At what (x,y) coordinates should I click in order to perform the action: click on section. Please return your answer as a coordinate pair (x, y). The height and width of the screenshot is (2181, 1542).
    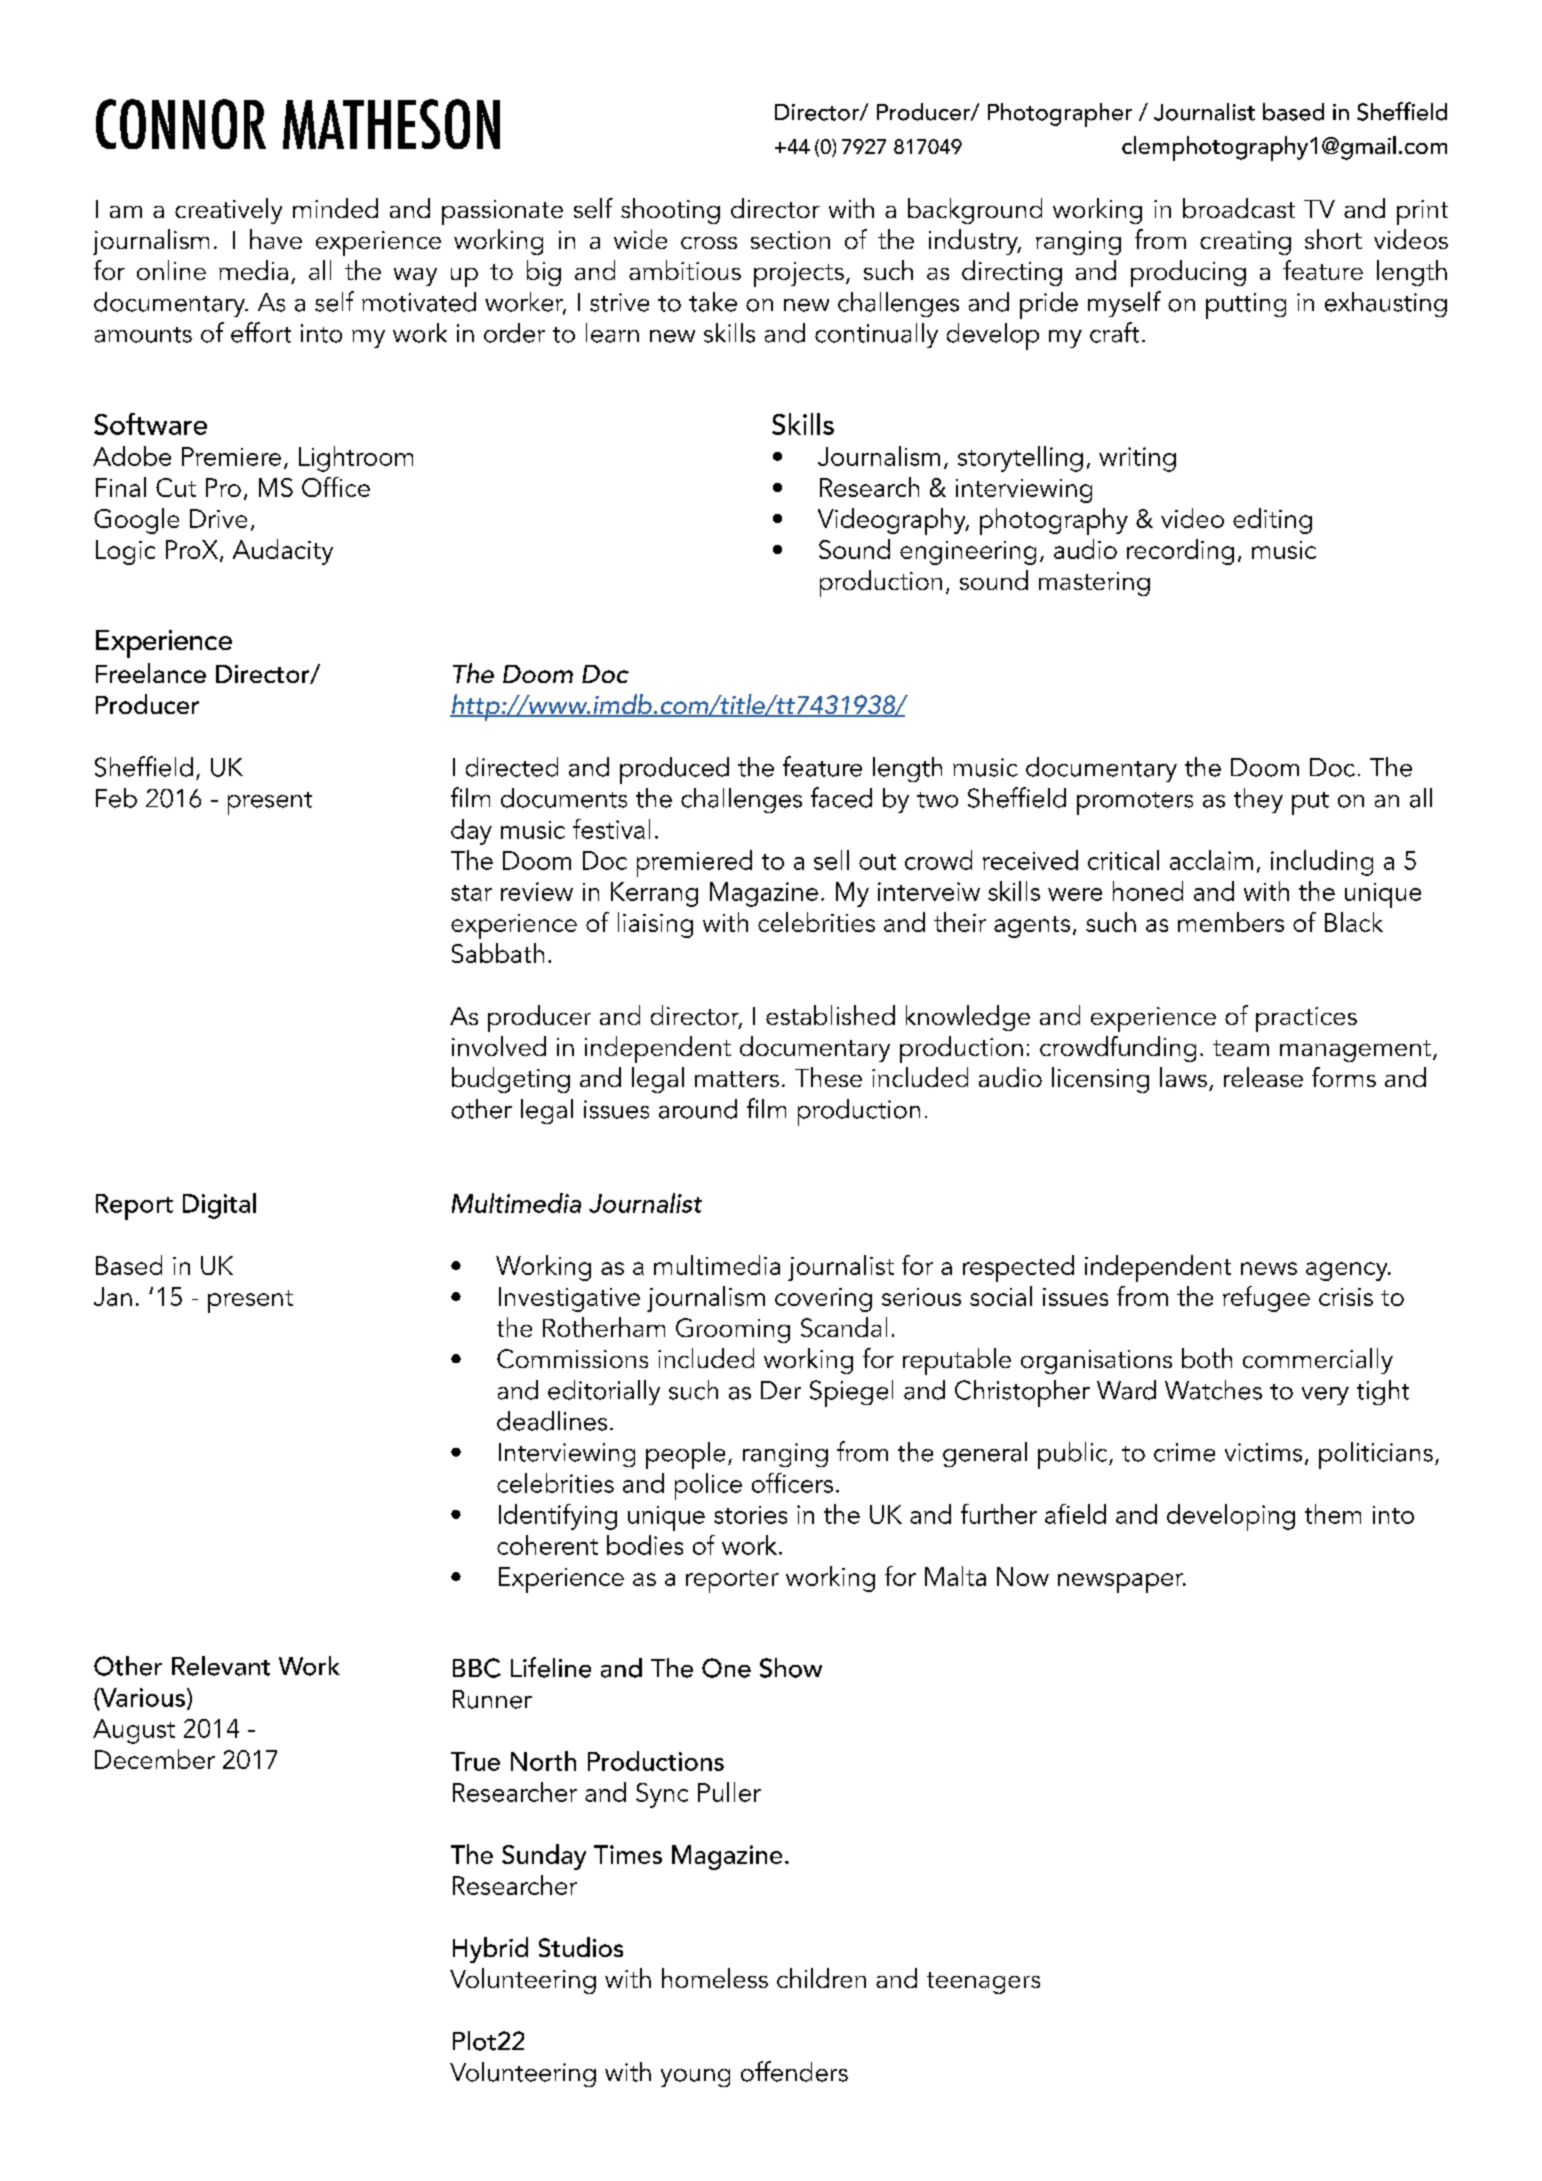
    Looking at the image, I should click on (790, 240).
